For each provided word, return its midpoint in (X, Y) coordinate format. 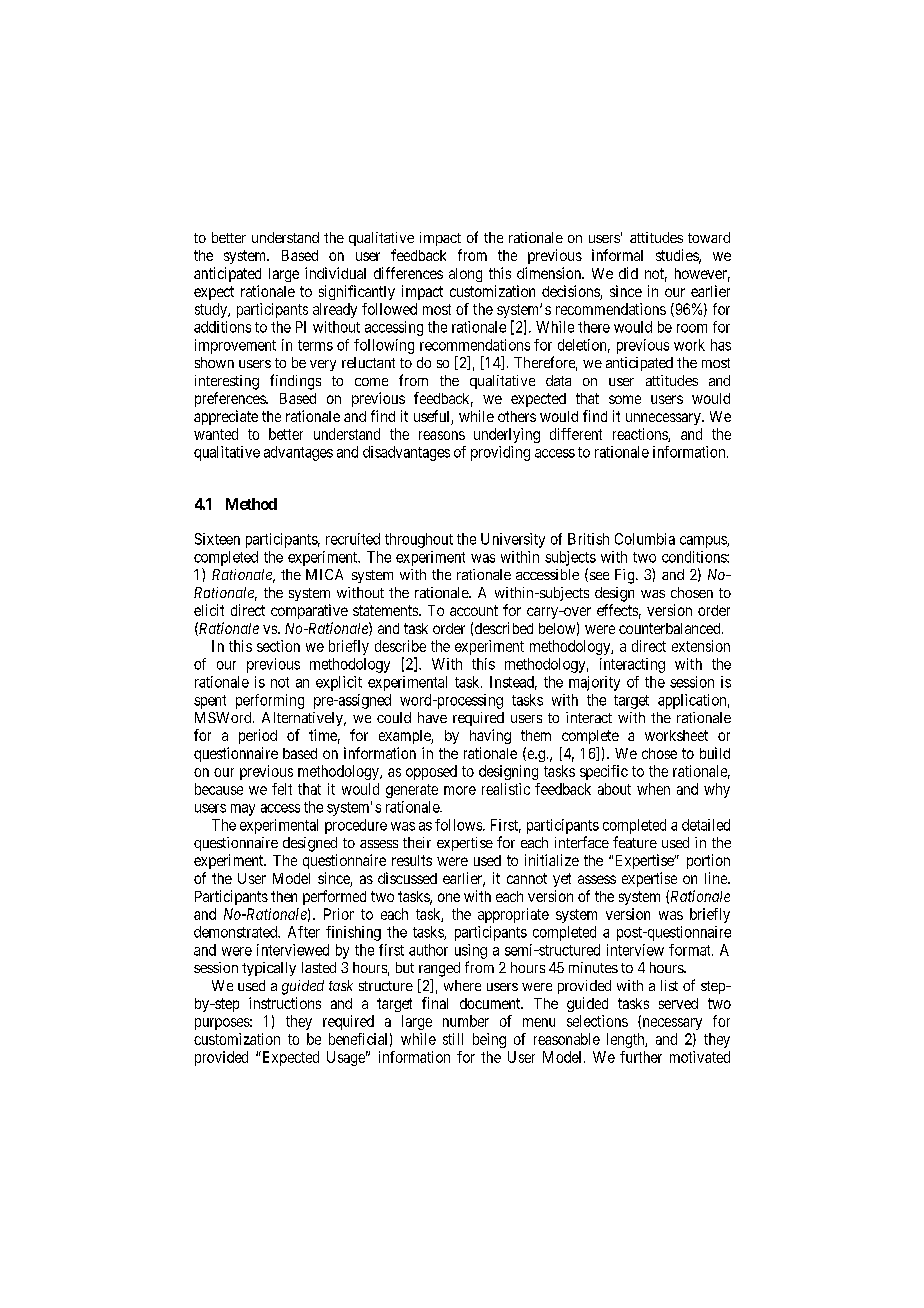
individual (335, 273)
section (278, 646)
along (465, 275)
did (628, 273)
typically (269, 969)
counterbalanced (671, 628)
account (474, 610)
